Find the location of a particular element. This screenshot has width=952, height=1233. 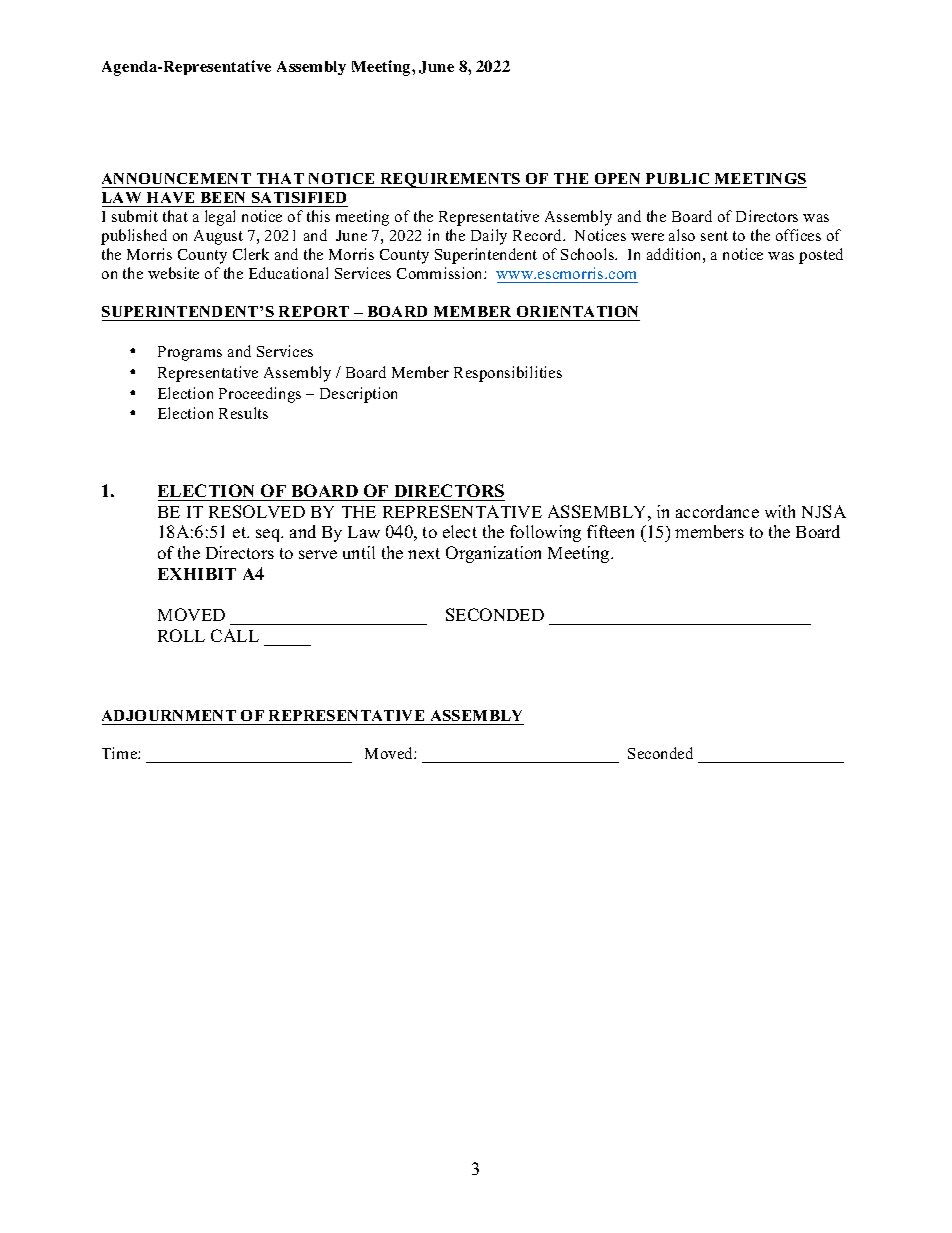

ADJOURNMENT is located at coordinates (170, 717).
